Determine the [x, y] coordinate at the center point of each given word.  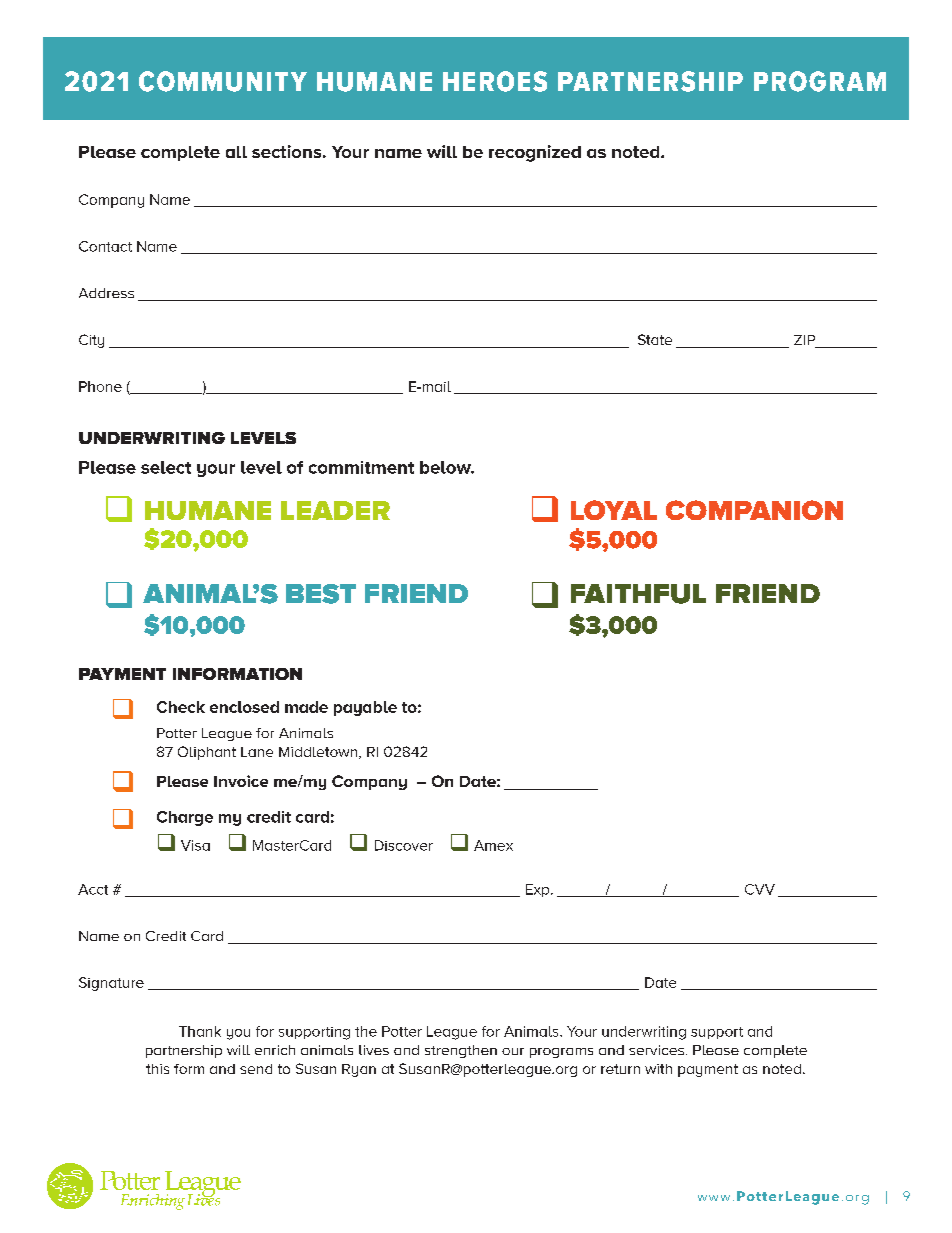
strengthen [461, 1051]
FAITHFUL [638, 594]
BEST [321, 594]
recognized [535, 153]
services [656, 1050]
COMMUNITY [223, 81]
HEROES [495, 81]
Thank [200, 1031]
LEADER [335, 510]
